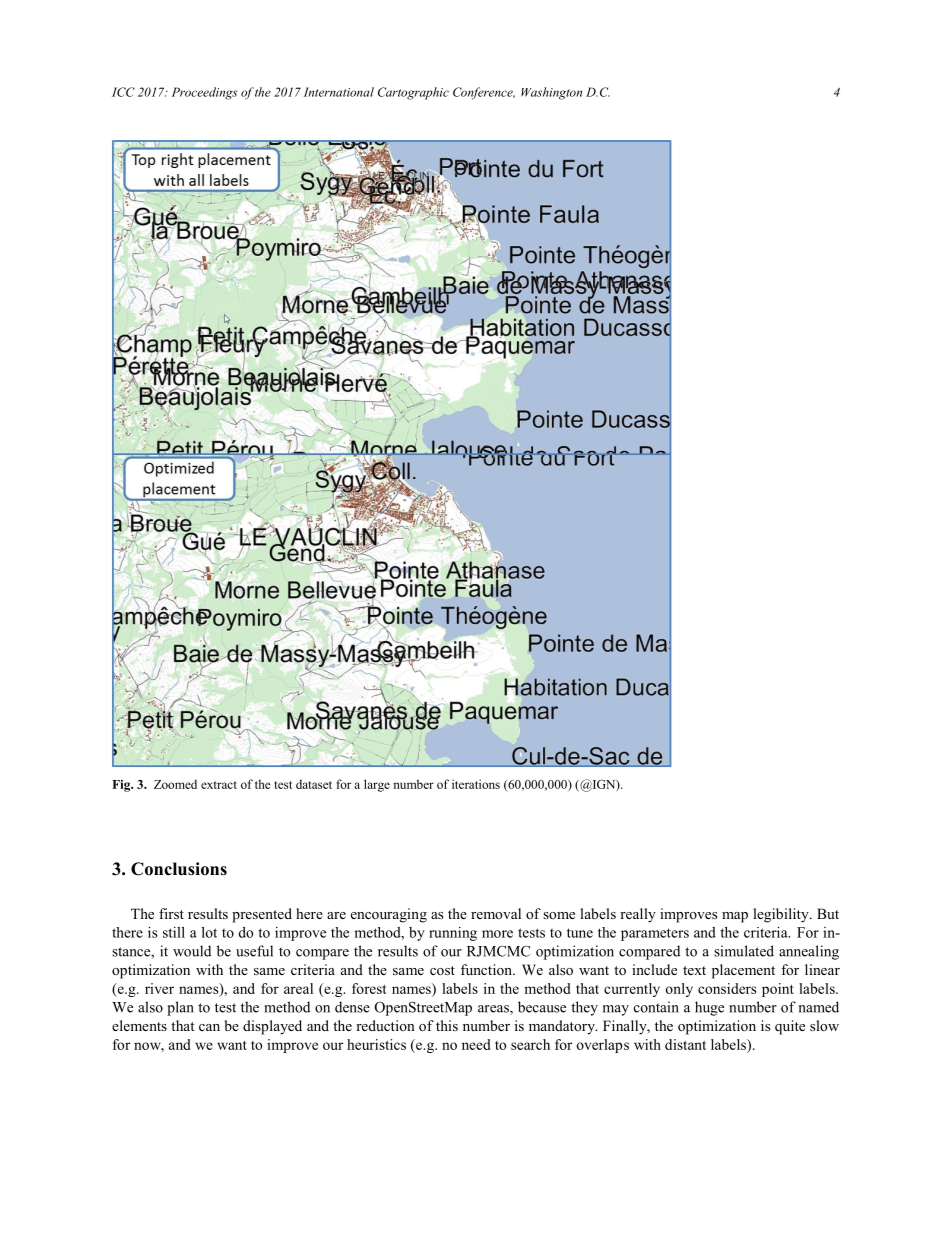 The width and height of the screenshot is (952, 1233). What do you see at coordinates (377, 785) in the screenshot?
I see `large` at bounding box center [377, 785].
